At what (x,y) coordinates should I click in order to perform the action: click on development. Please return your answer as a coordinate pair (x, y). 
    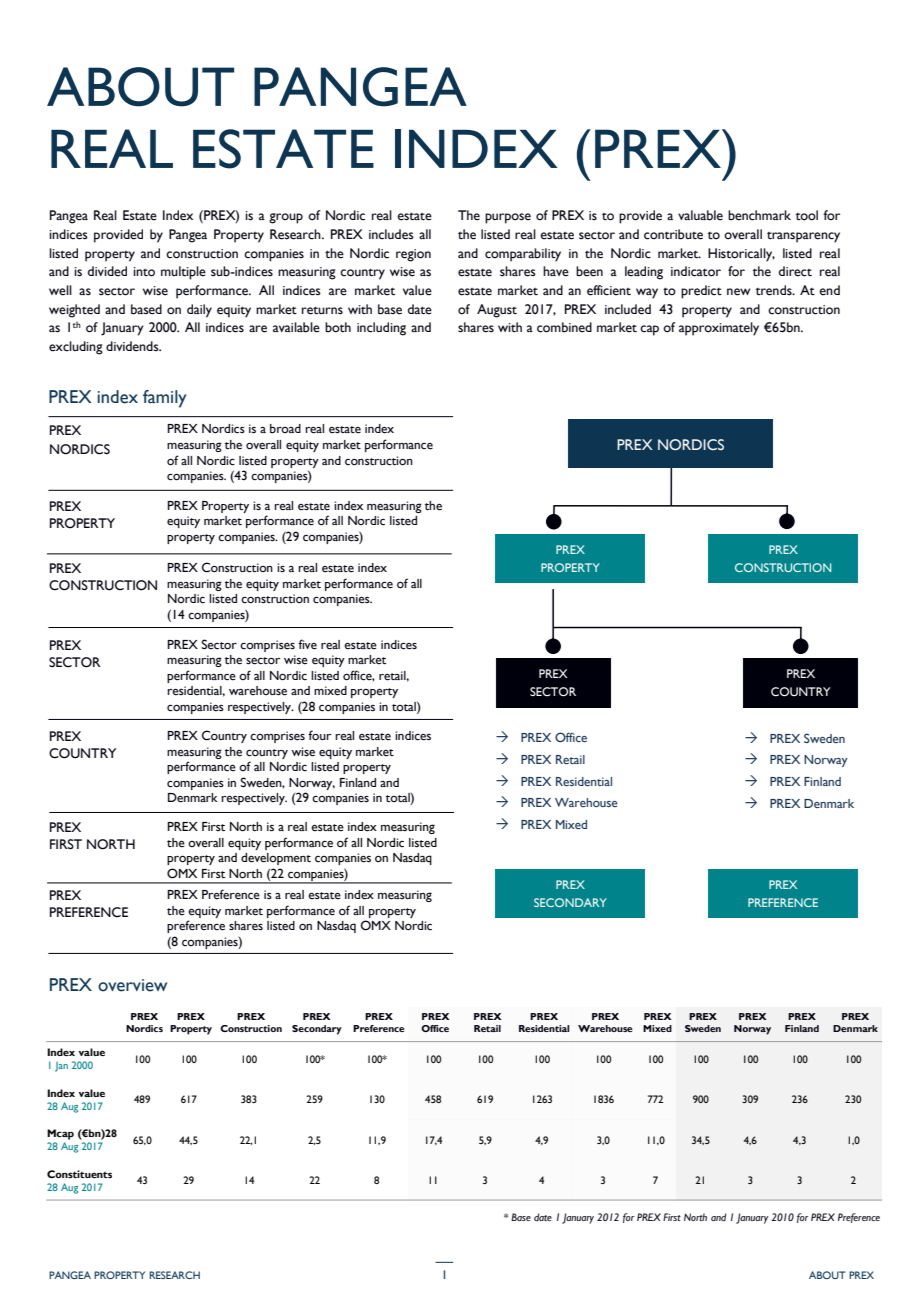
    Looking at the image, I should click on (276, 859).
